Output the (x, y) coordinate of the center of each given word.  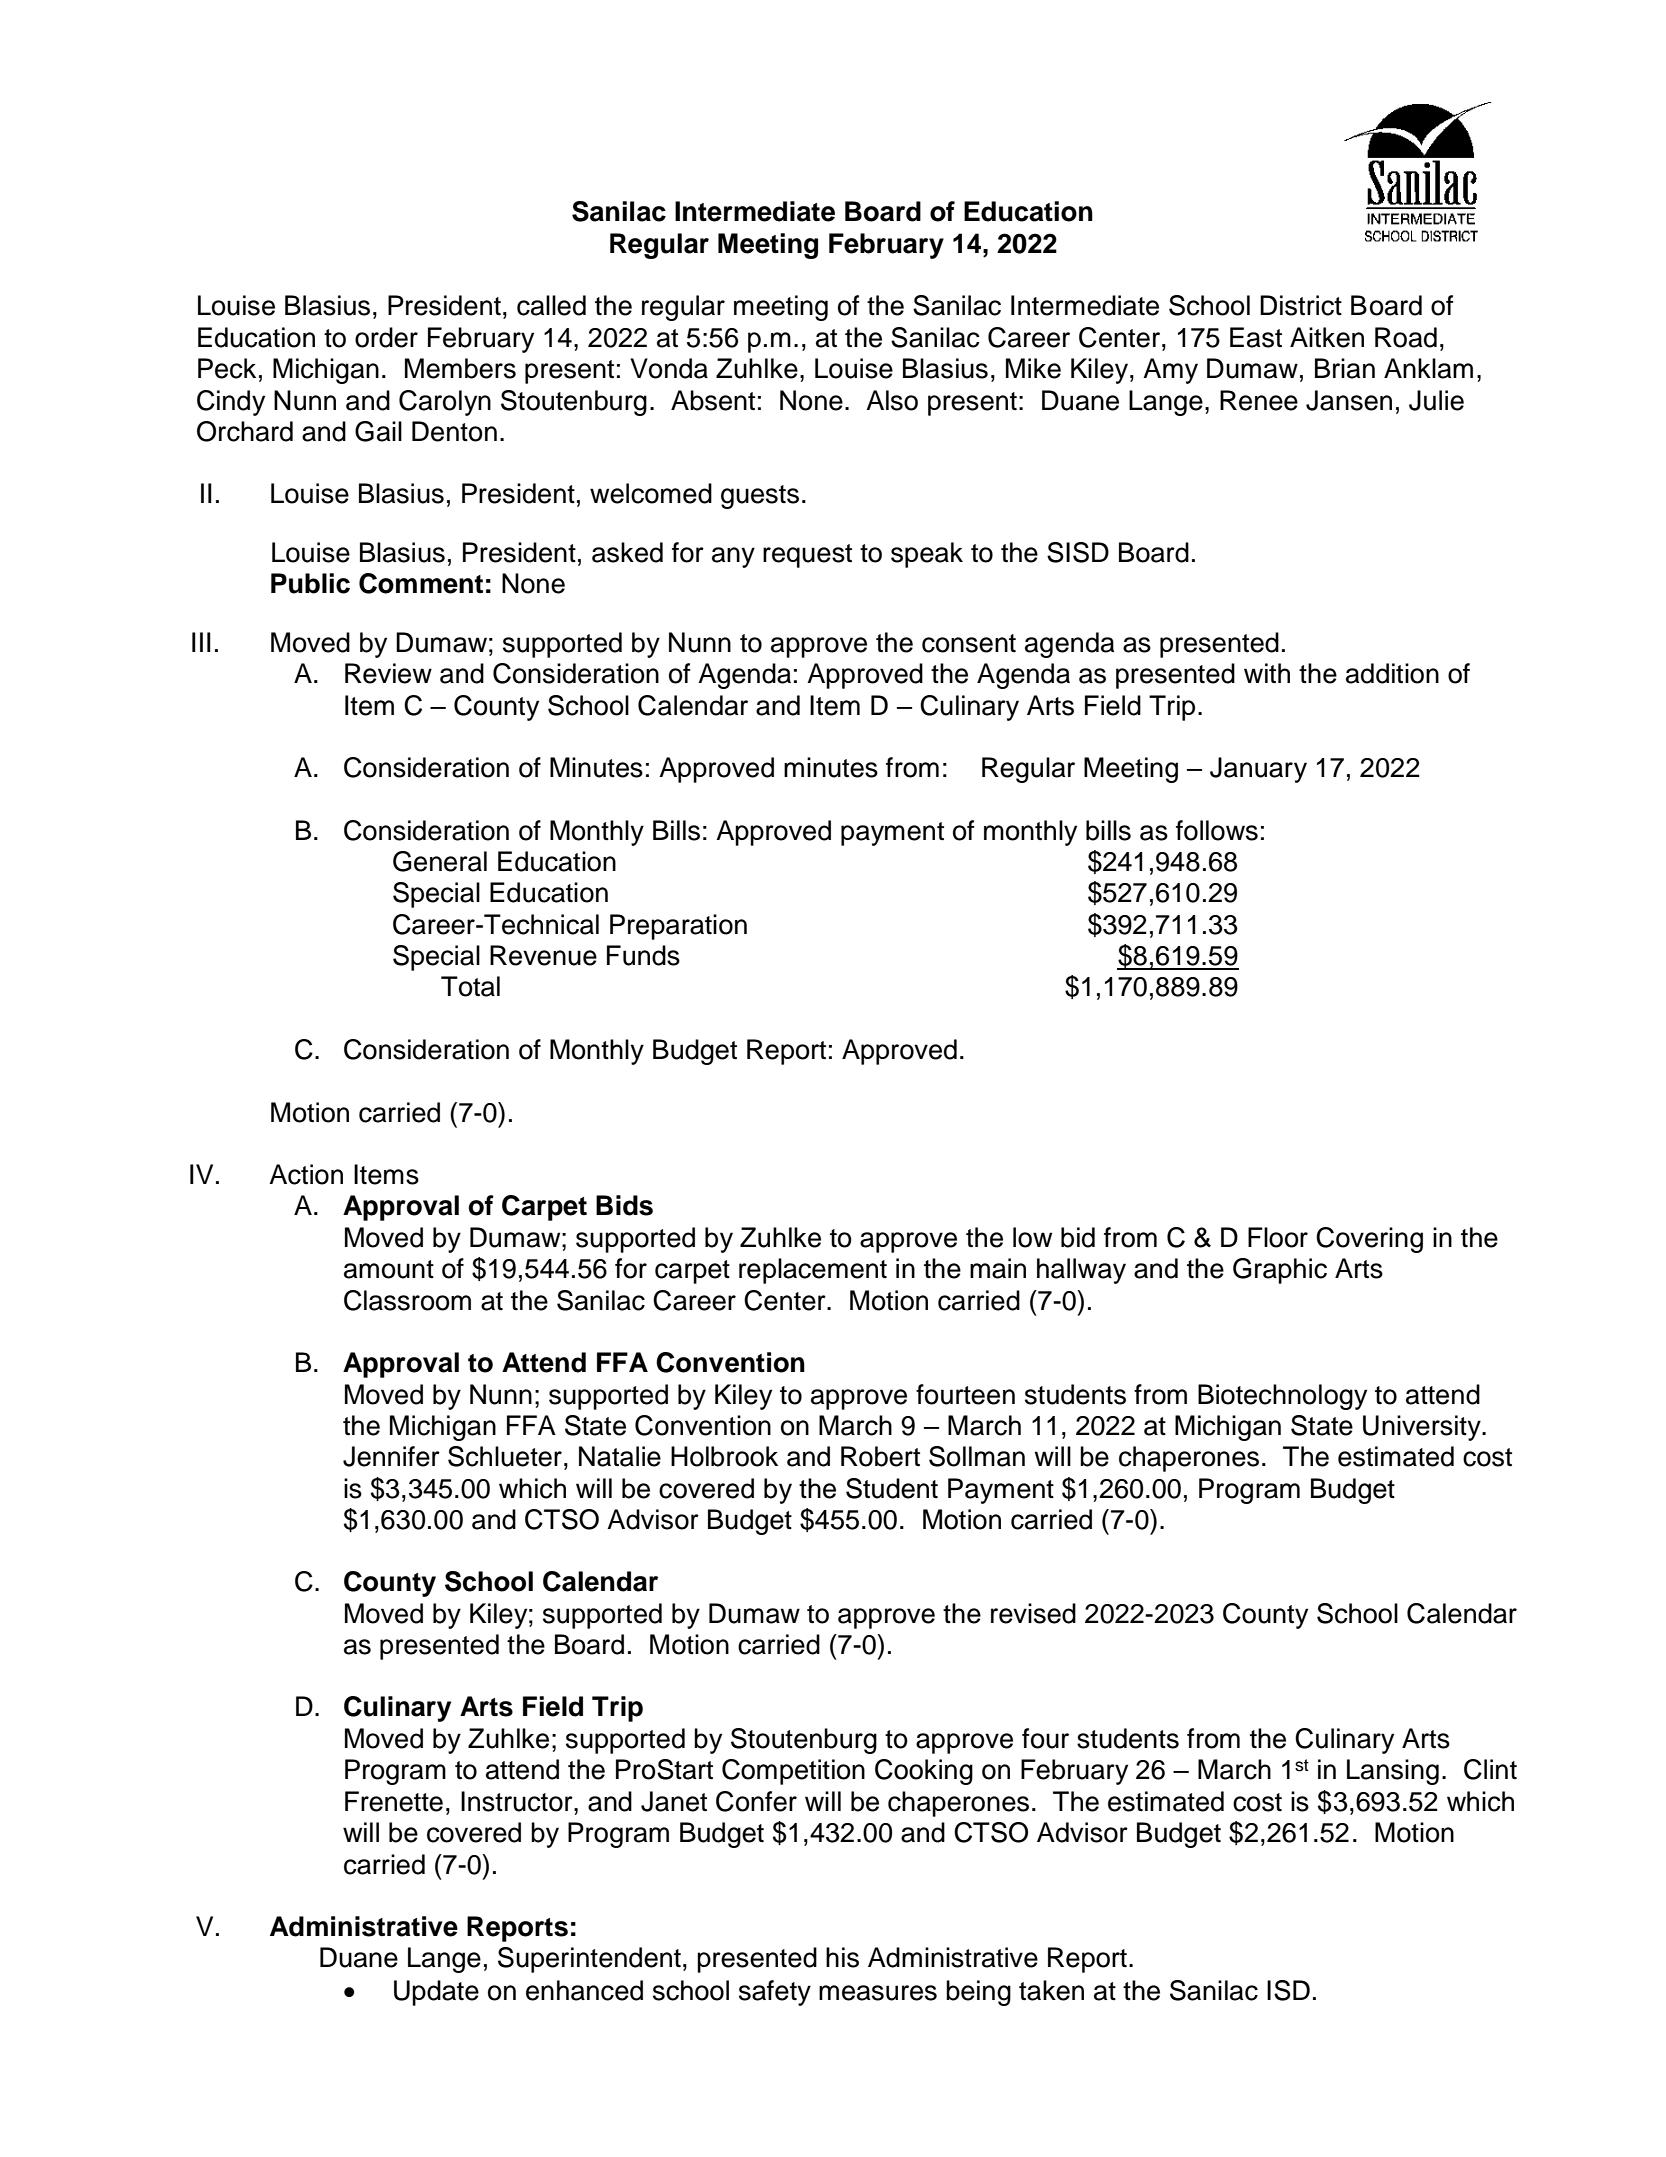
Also (892, 400)
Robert (880, 1456)
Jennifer (391, 1456)
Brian (1345, 368)
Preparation (678, 927)
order (386, 337)
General (440, 861)
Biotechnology (1282, 1397)
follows (1217, 830)
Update (436, 1993)
